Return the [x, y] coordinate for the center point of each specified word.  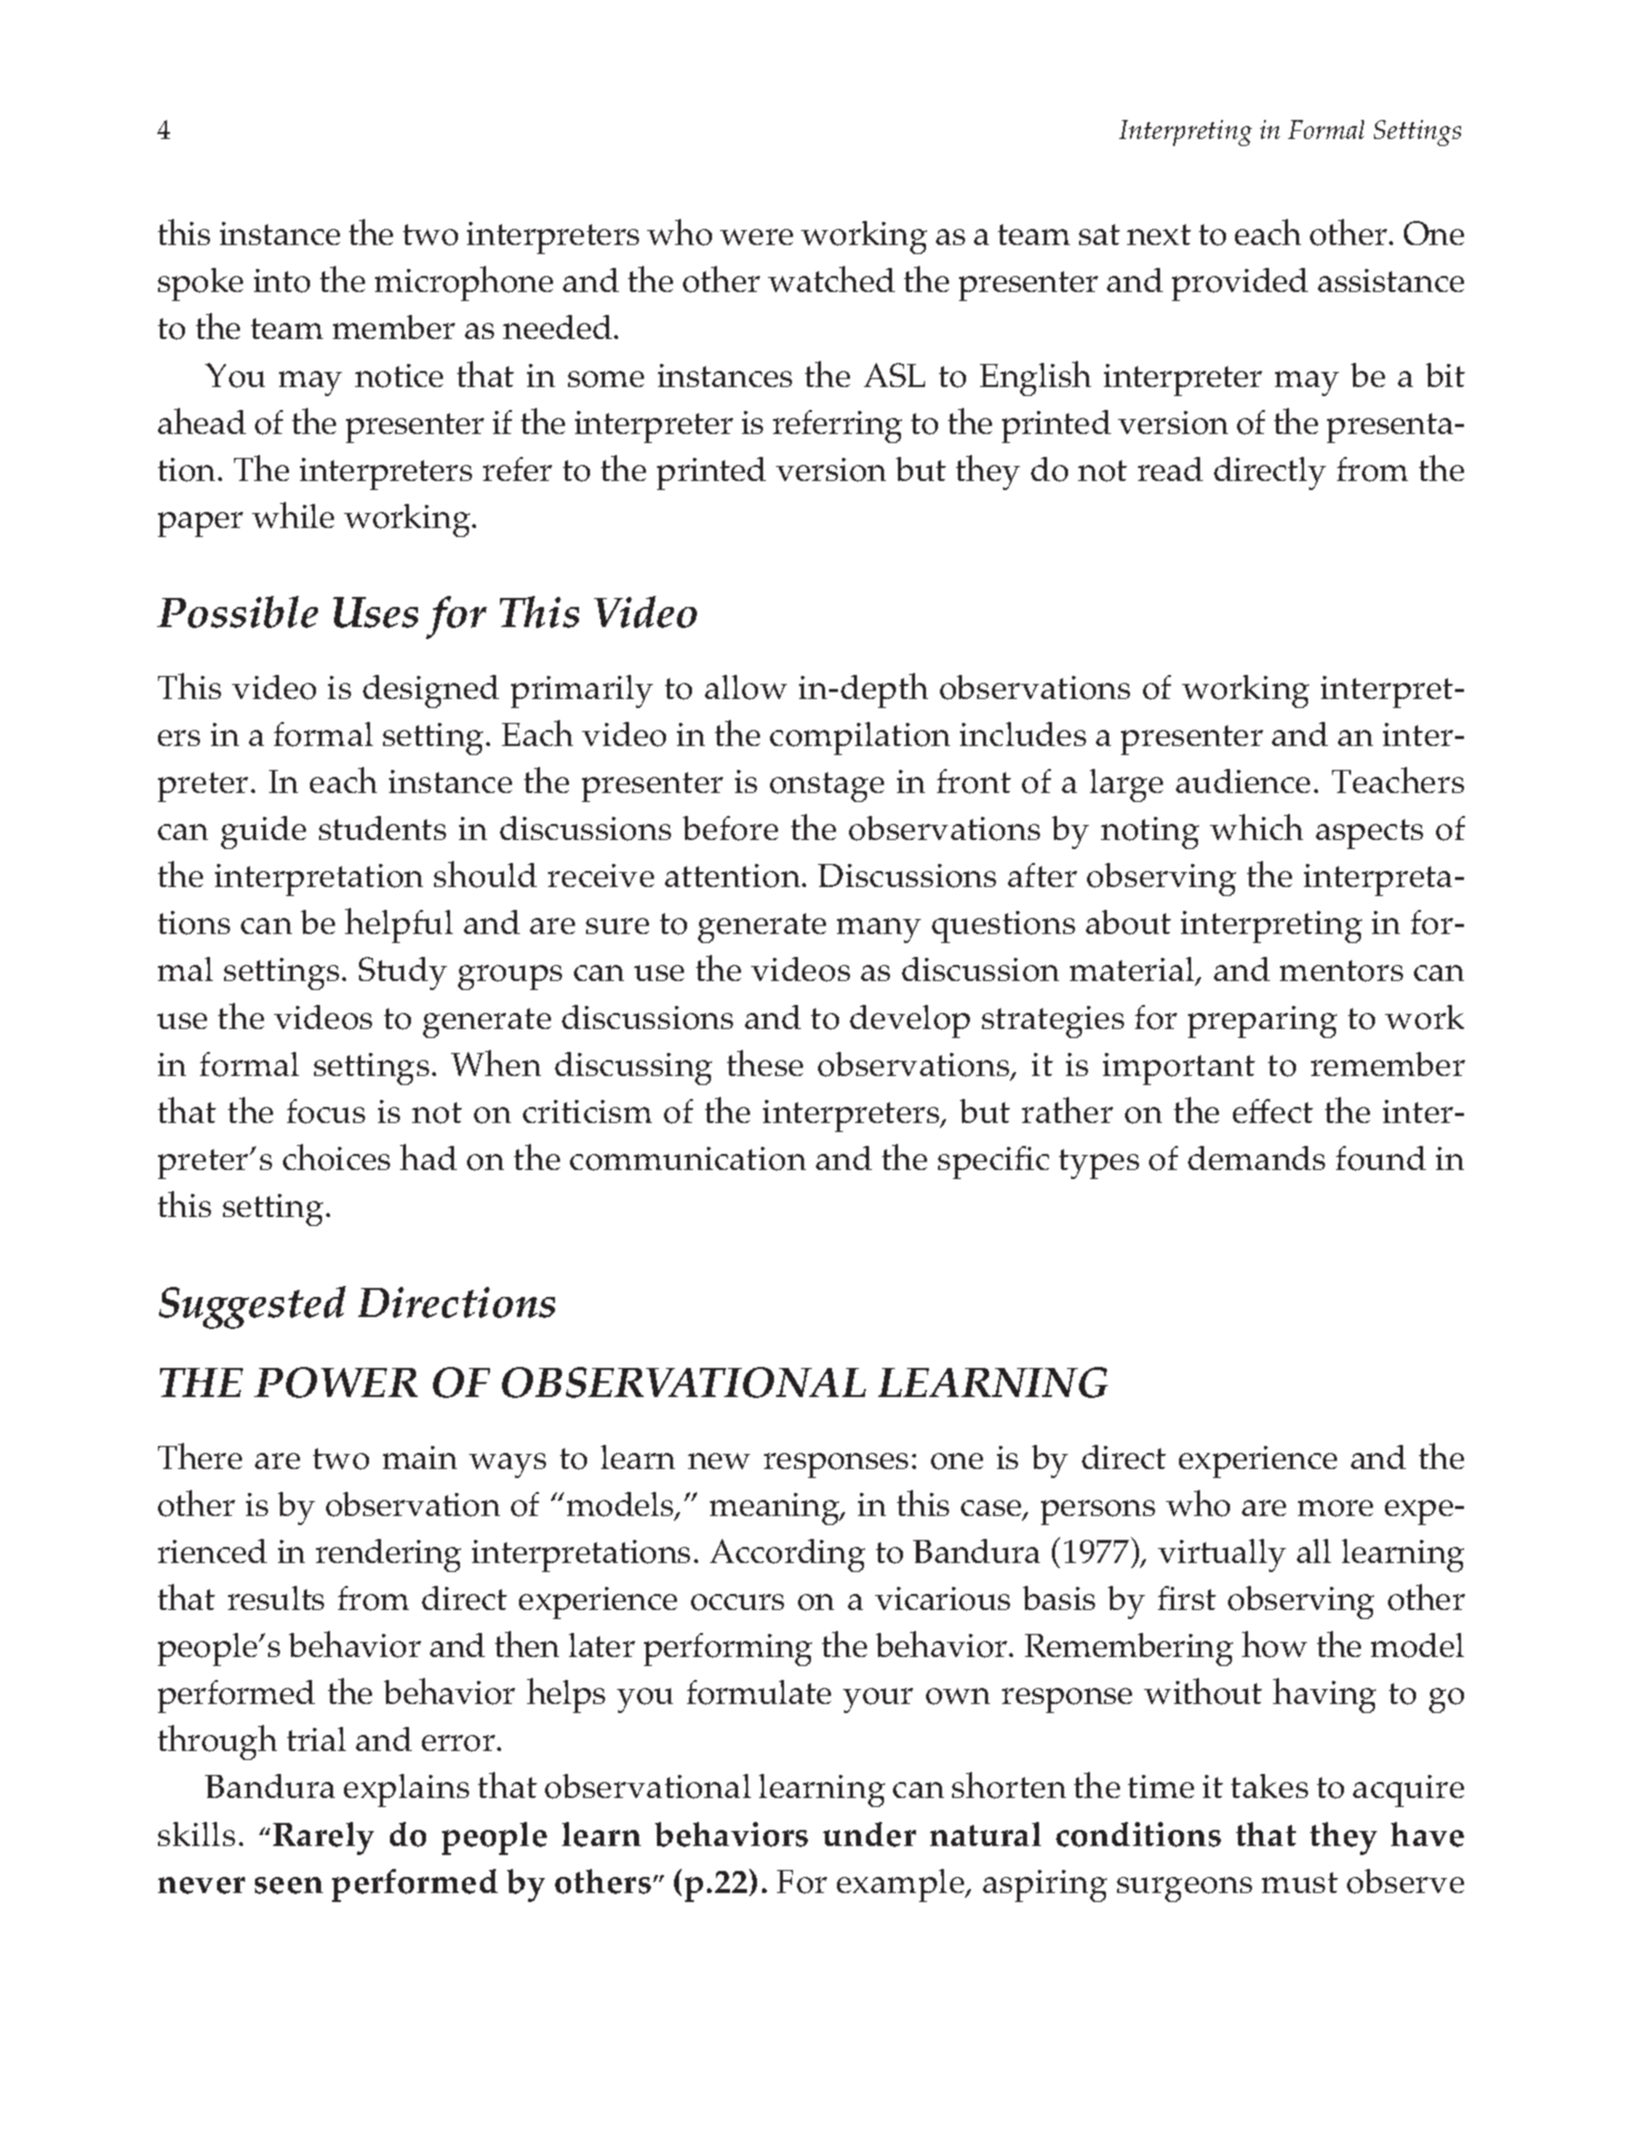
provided [1240, 284]
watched [831, 279]
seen [289, 1885]
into [282, 281]
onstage [827, 787]
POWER [336, 1382]
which [1256, 827]
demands [1256, 1158]
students [382, 828]
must [1300, 1882]
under [869, 1834]
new [719, 1461]
